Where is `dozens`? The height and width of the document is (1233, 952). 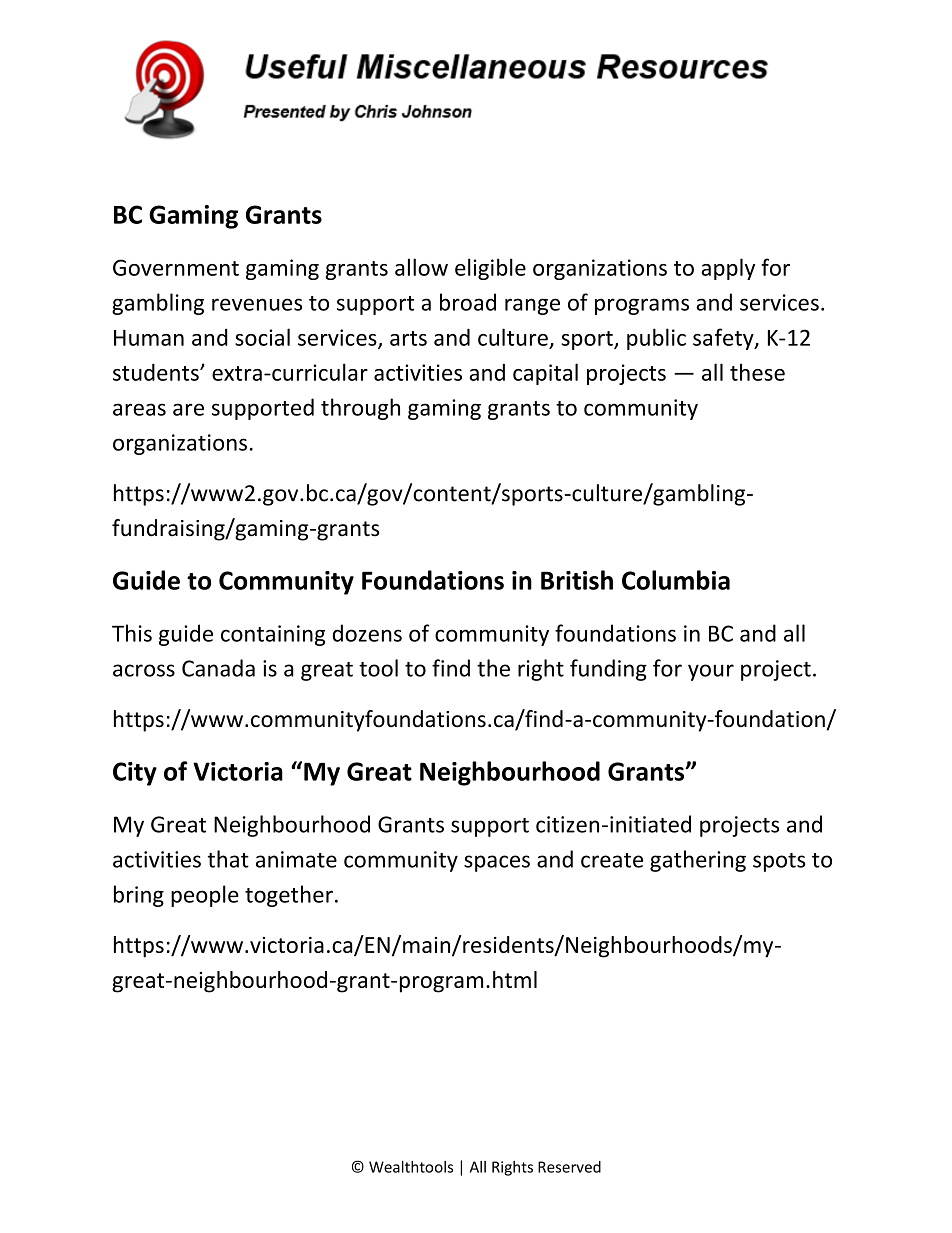 dozens is located at coordinates (367, 633).
